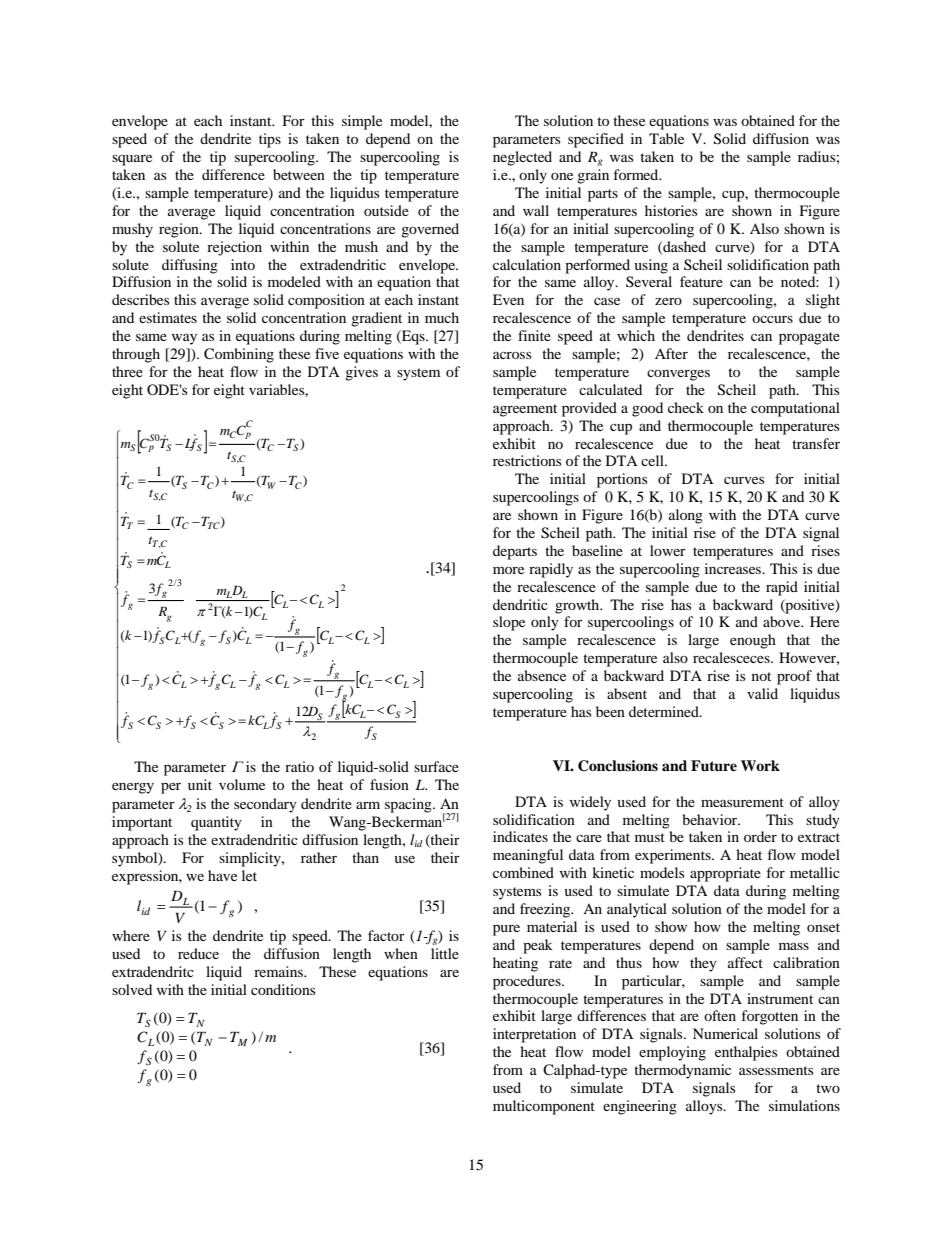  I want to click on conditions, so click(283, 989).
